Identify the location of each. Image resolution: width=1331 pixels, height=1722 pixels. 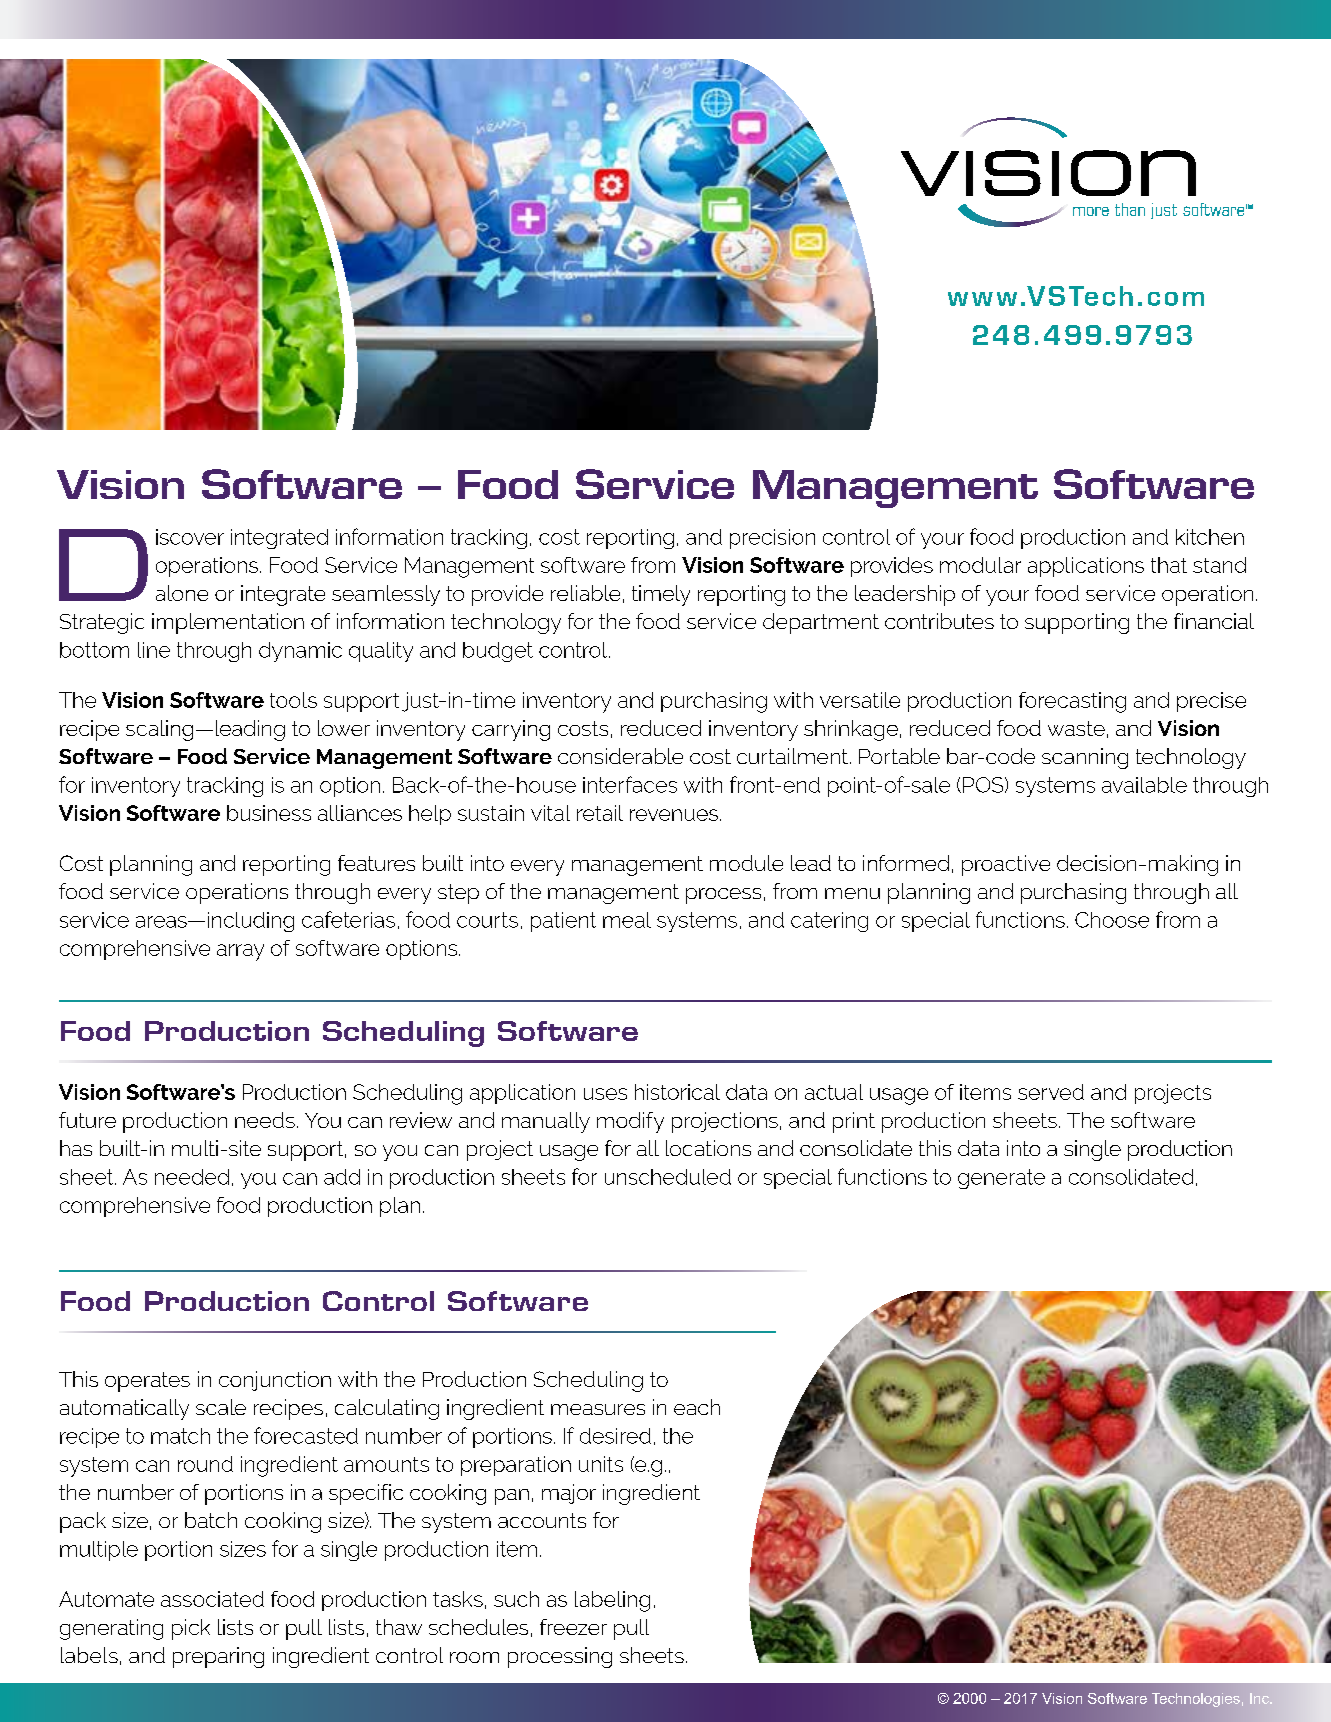
(697, 1407).
